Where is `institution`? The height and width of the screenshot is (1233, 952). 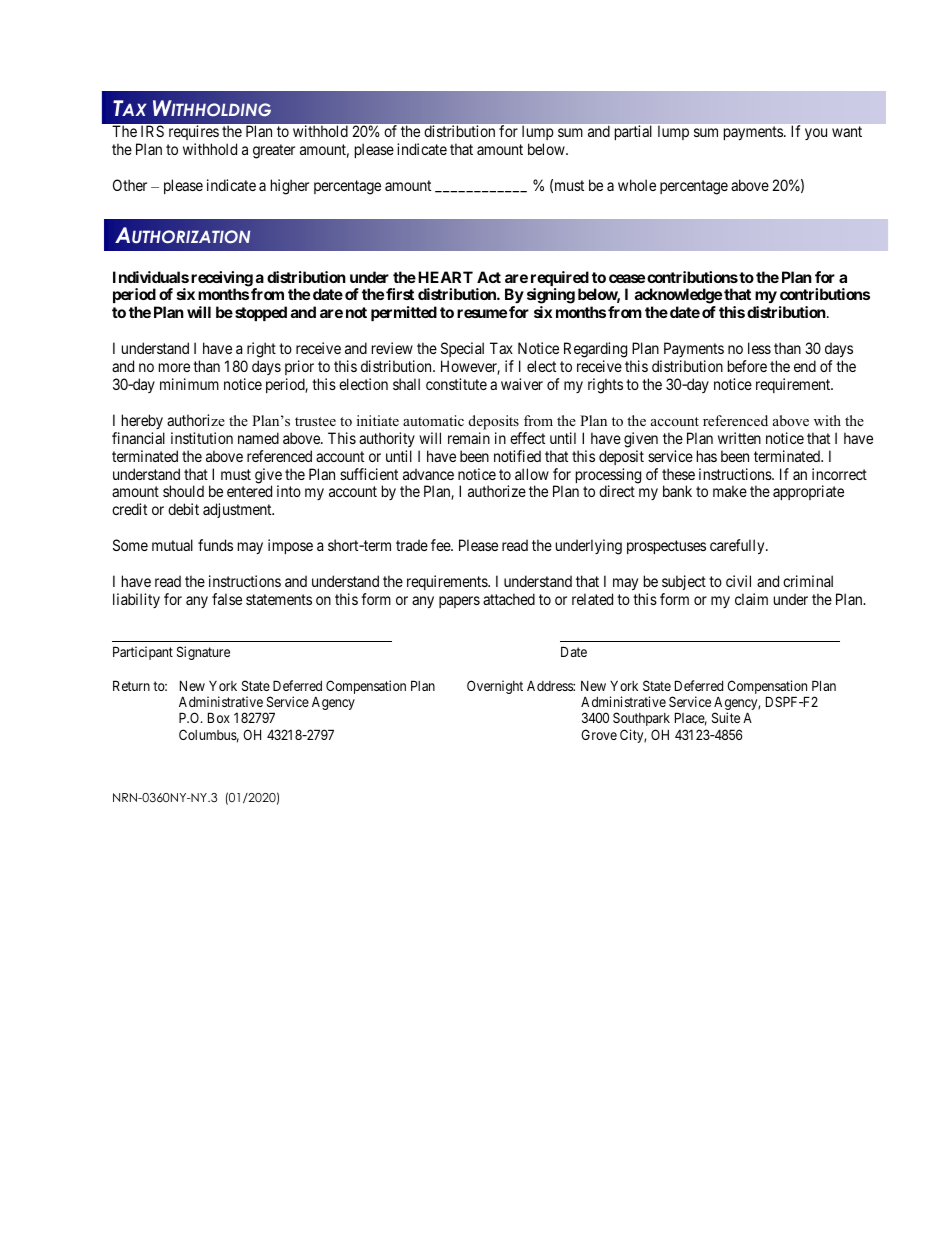 institution is located at coordinates (202, 438).
